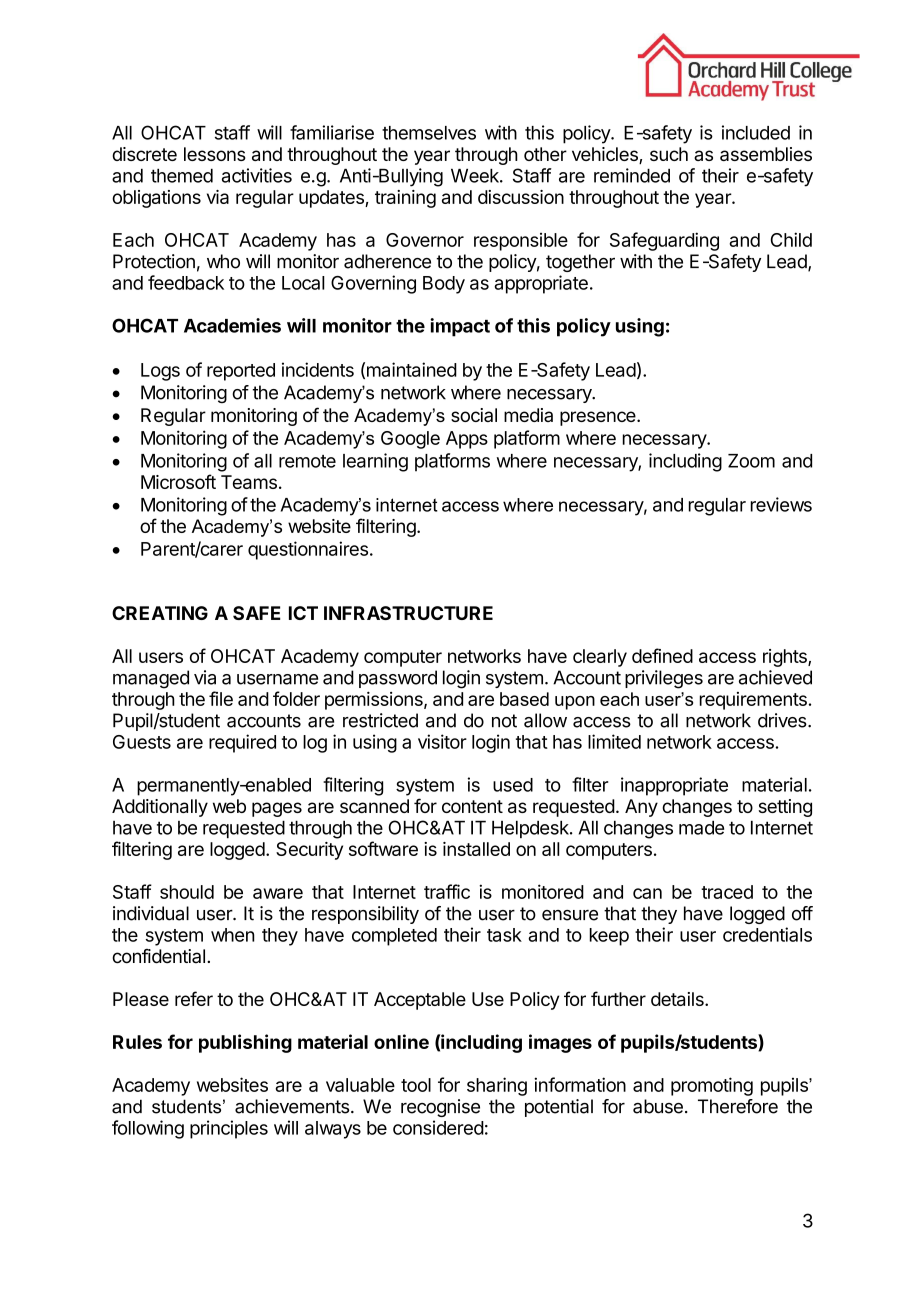 The image size is (924, 1308). What do you see at coordinates (429, 133) in the screenshot?
I see `themselves` at bounding box center [429, 133].
